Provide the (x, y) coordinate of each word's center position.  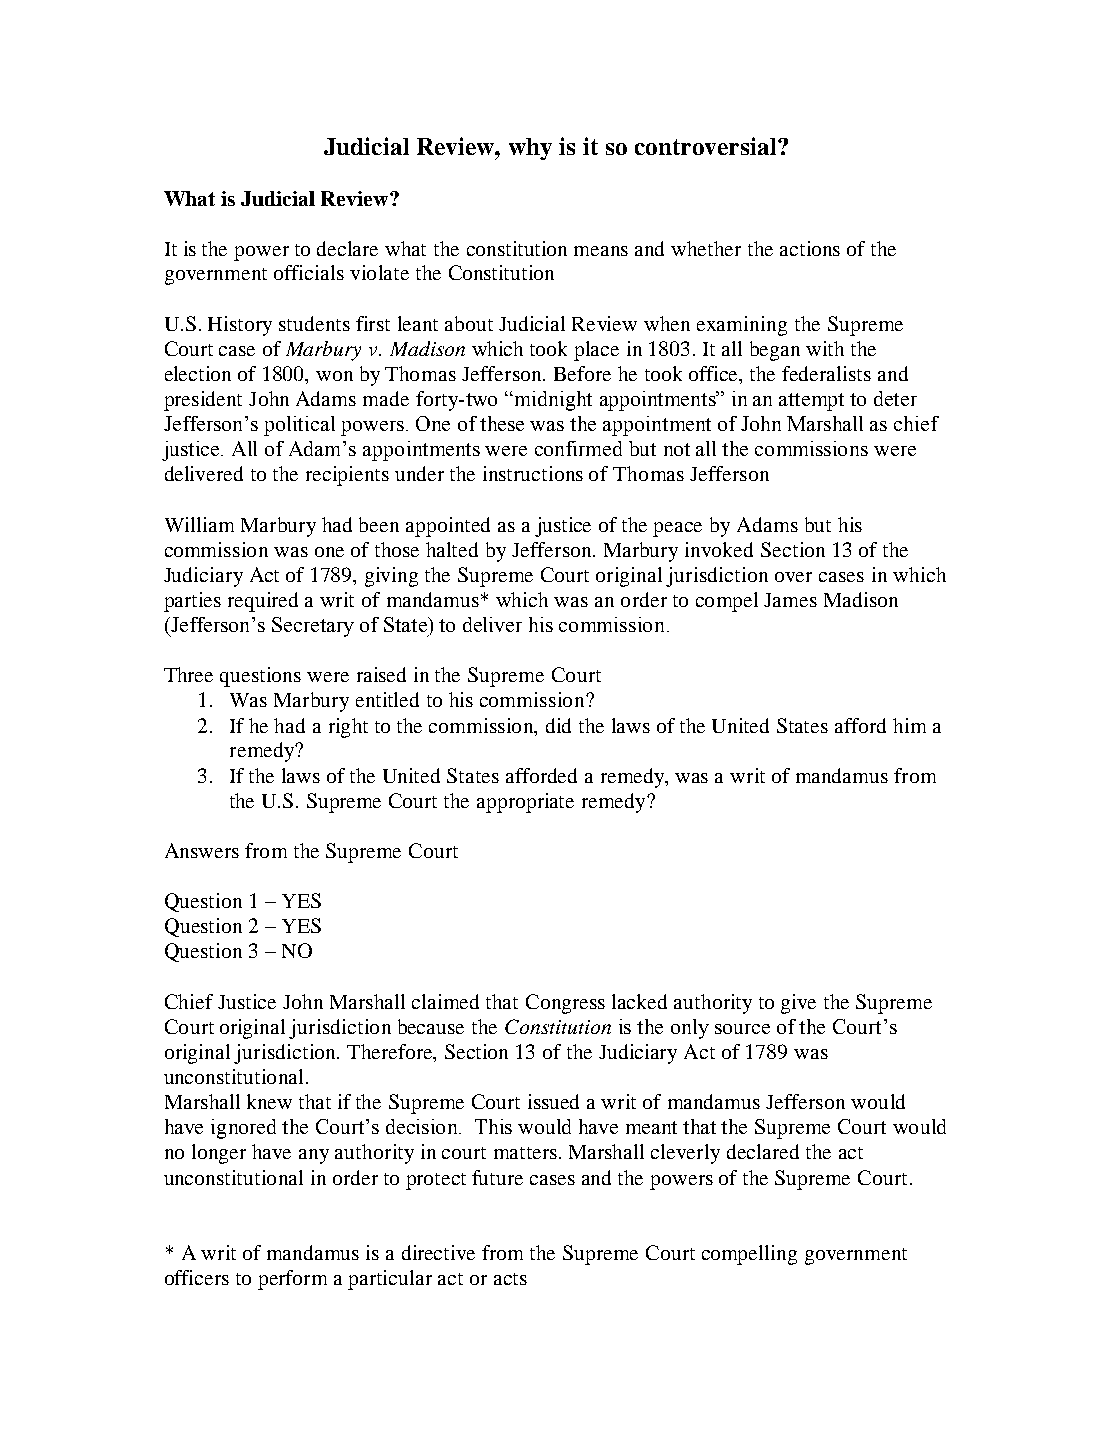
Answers (202, 850)
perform (292, 1280)
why (530, 149)
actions (810, 248)
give (798, 1004)
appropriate (525, 803)
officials (309, 272)
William (199, 524)
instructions (533, 473)
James (790, 600)
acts (510, 1279)
